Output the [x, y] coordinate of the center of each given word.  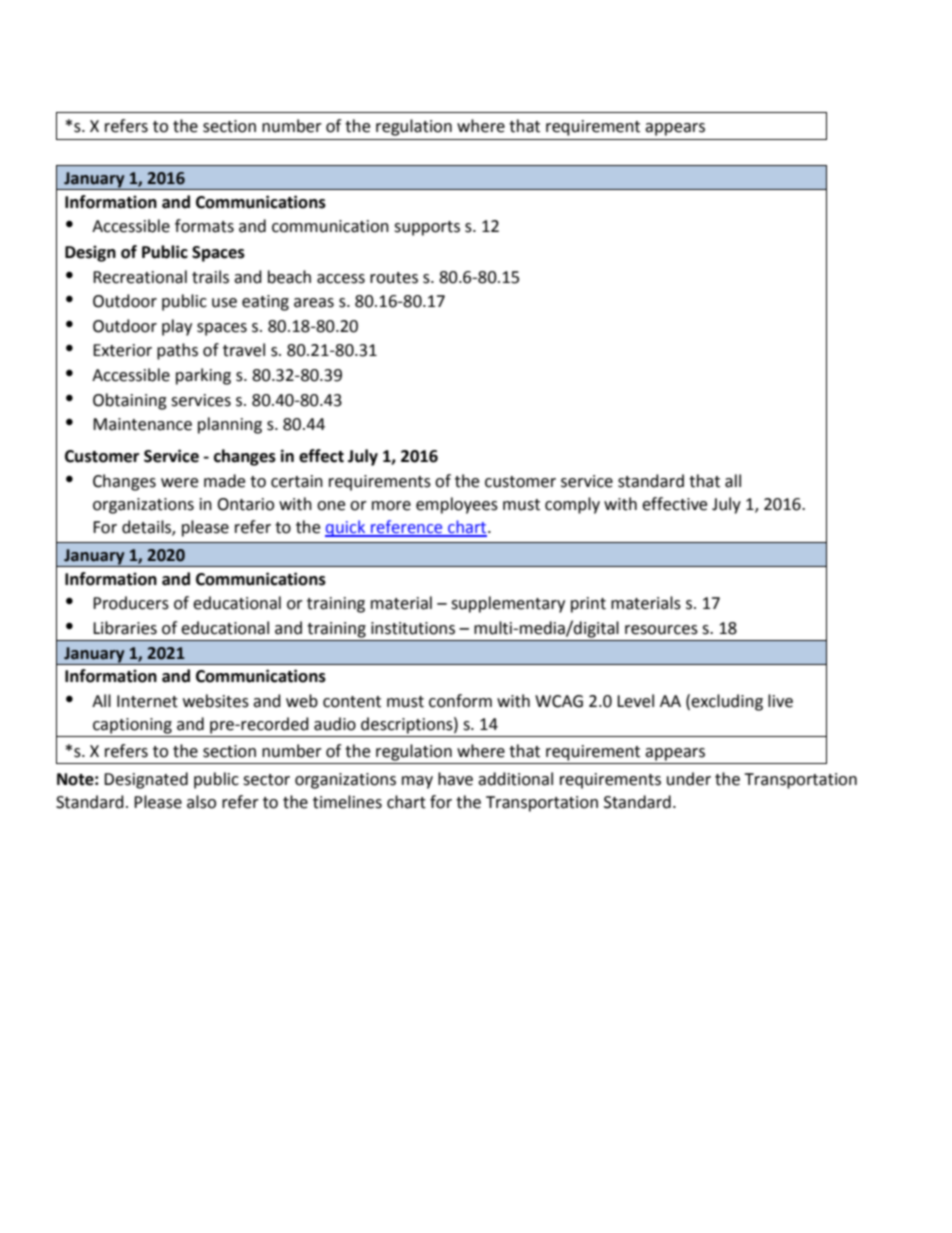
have [455, 779]
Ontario [245, 504]
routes [394, 278]
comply [572, 505]
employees [457, 505]
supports [427, 228]
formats [204, 226]
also [201, 802]
